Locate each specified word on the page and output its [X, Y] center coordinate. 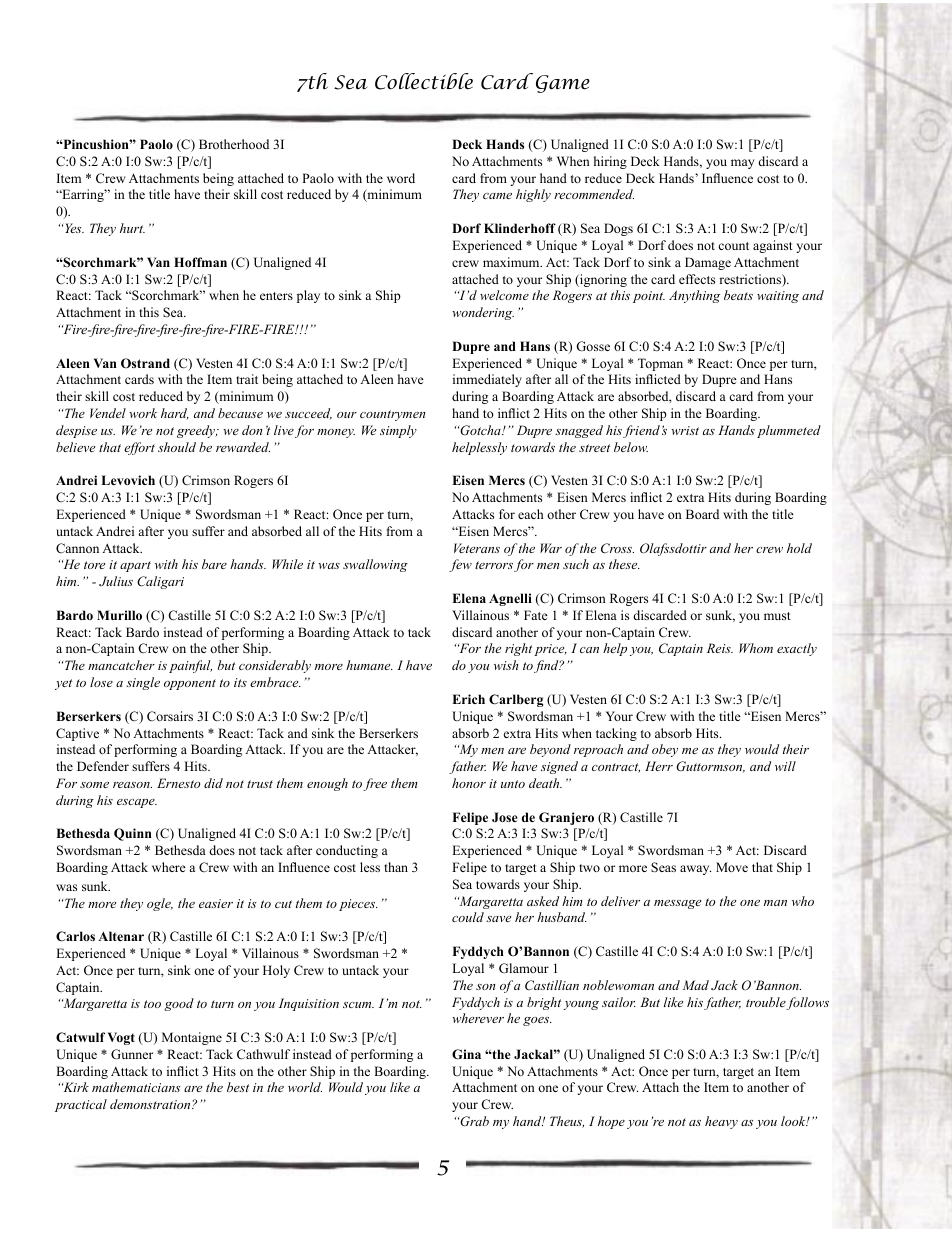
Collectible [424, 81]
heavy [721, 1122]
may [742, 164]
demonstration [151, 1104]
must [777, 616]
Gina [466, 1054]
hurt [132, 228]
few [460, 565]
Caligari [160, 582]
